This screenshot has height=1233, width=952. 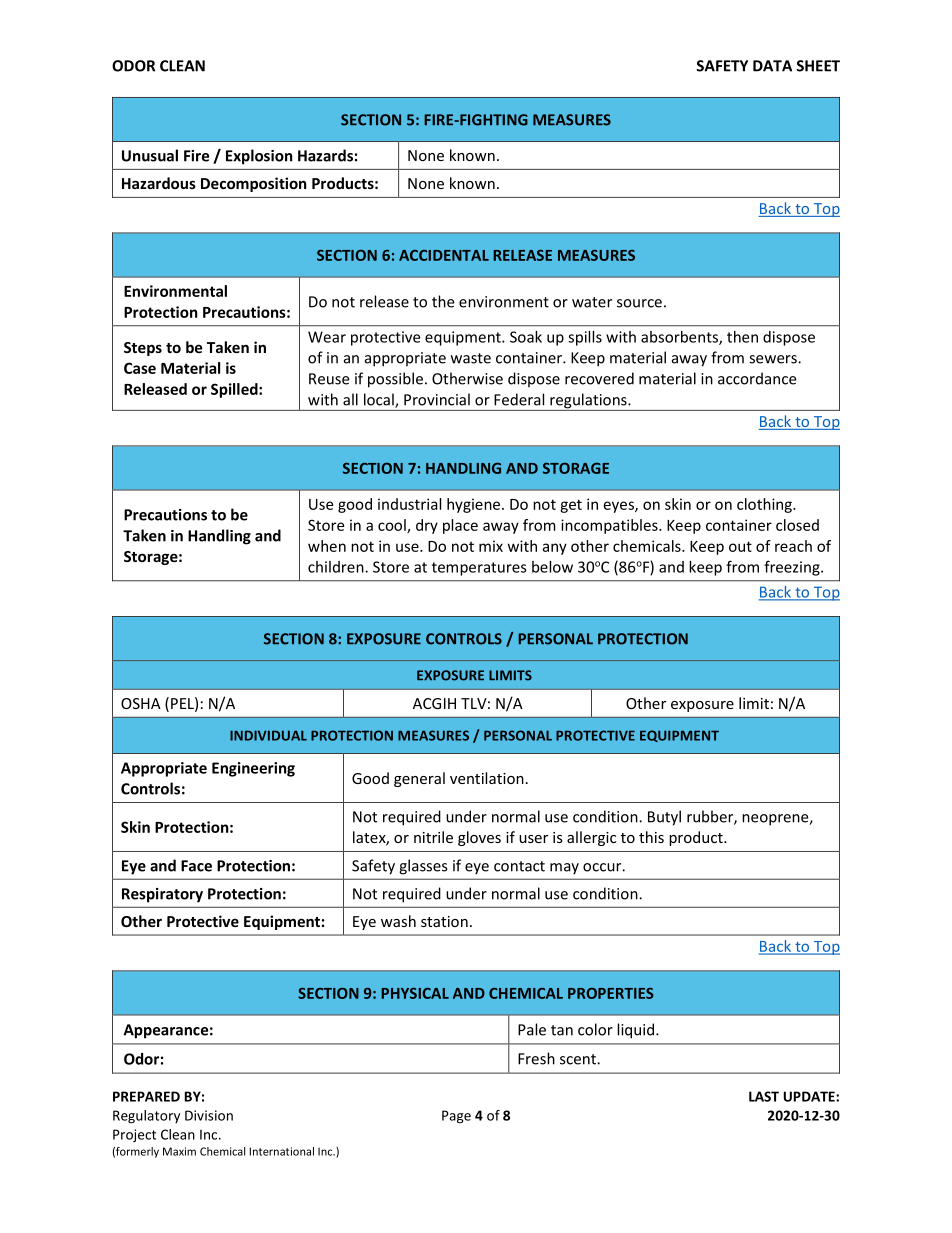 I want to click on Hazards, so click(x=325, y=155).
